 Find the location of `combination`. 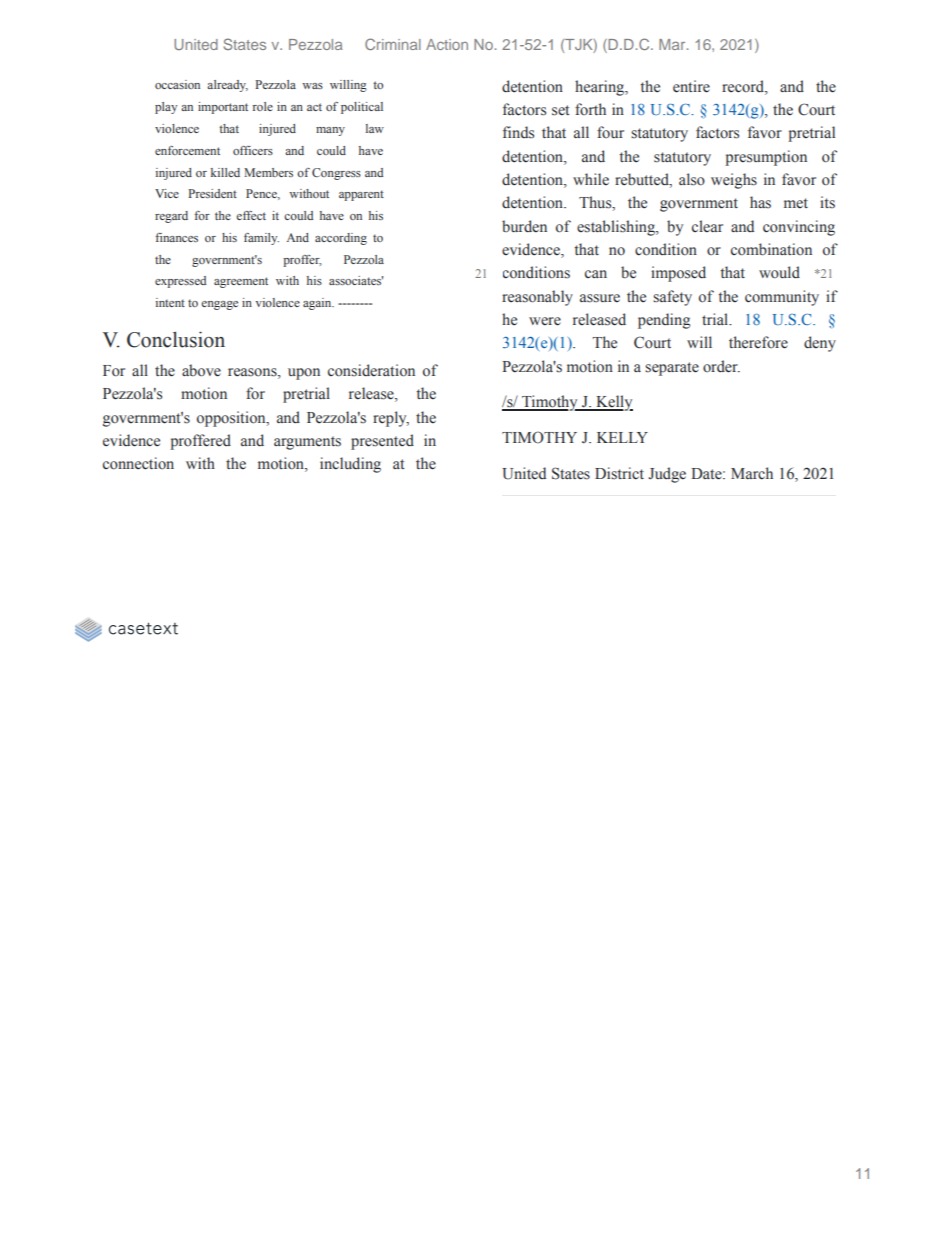

combination is located at coordinates (771, 249).
